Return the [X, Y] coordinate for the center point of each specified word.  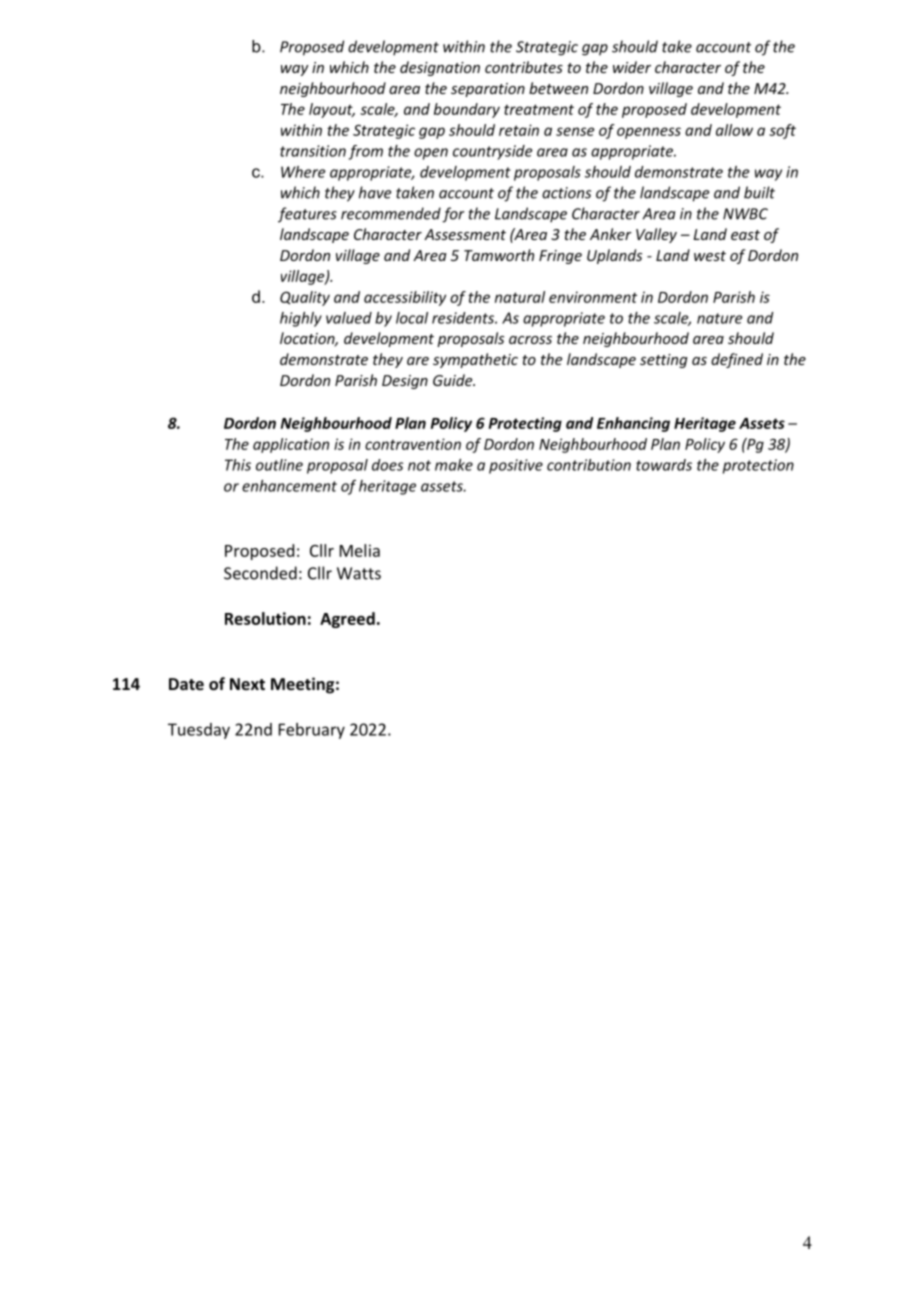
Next [247, 684]
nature [720, 318]
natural [520, 297]
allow [734, 130]
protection [758, 466]
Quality [305, 298]
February [312, 731]
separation [488, 90]
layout [332, 110]
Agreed [347, 620]
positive [516, 466]
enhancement [289, 486]
